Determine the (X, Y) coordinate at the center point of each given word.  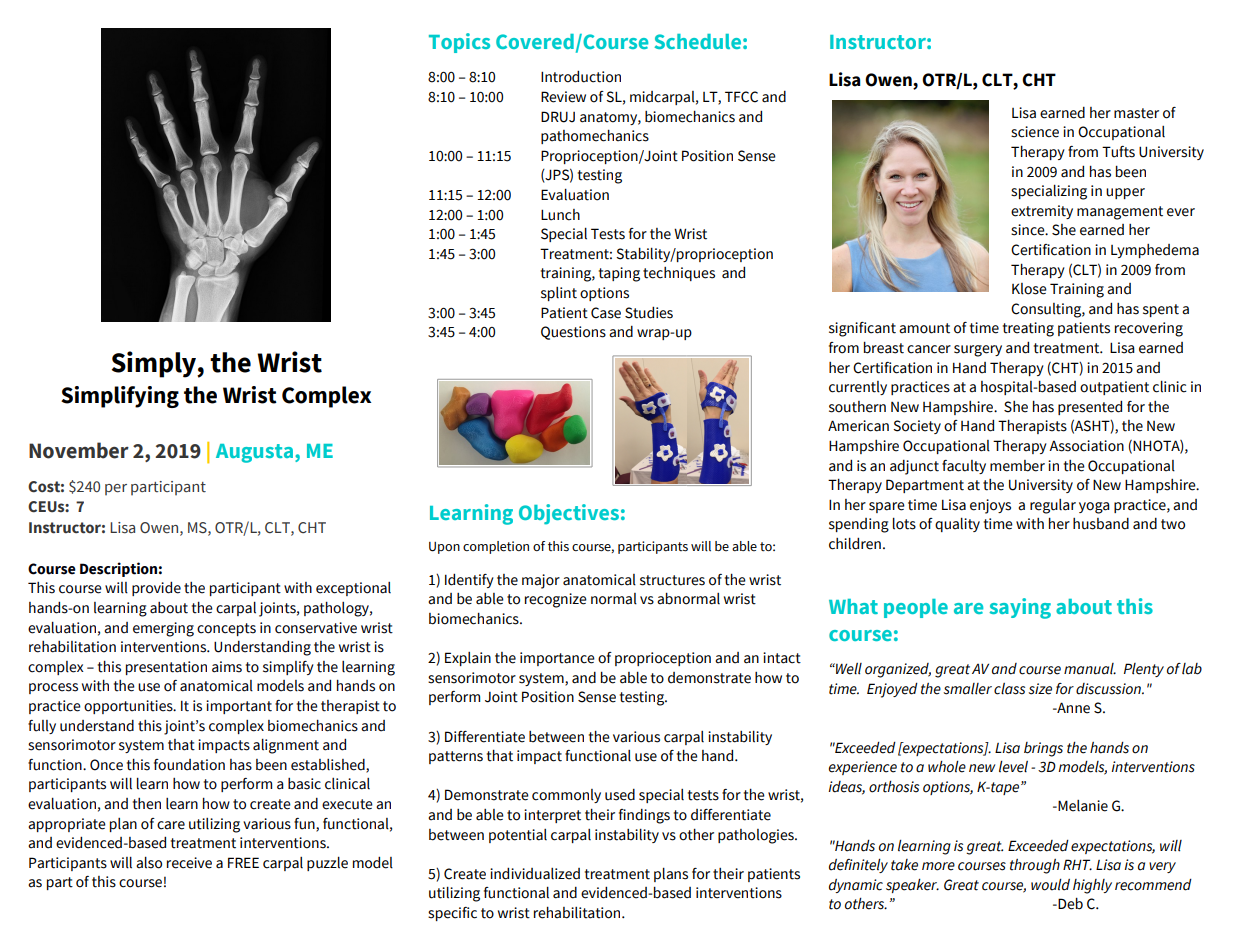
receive (189, 863)
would (1050, 885)
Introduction (581, 77)
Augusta (254, 453)
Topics (459, 43)
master (1136, 113)
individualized (535, 874)
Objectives (569, 514)
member (1017, 466)
